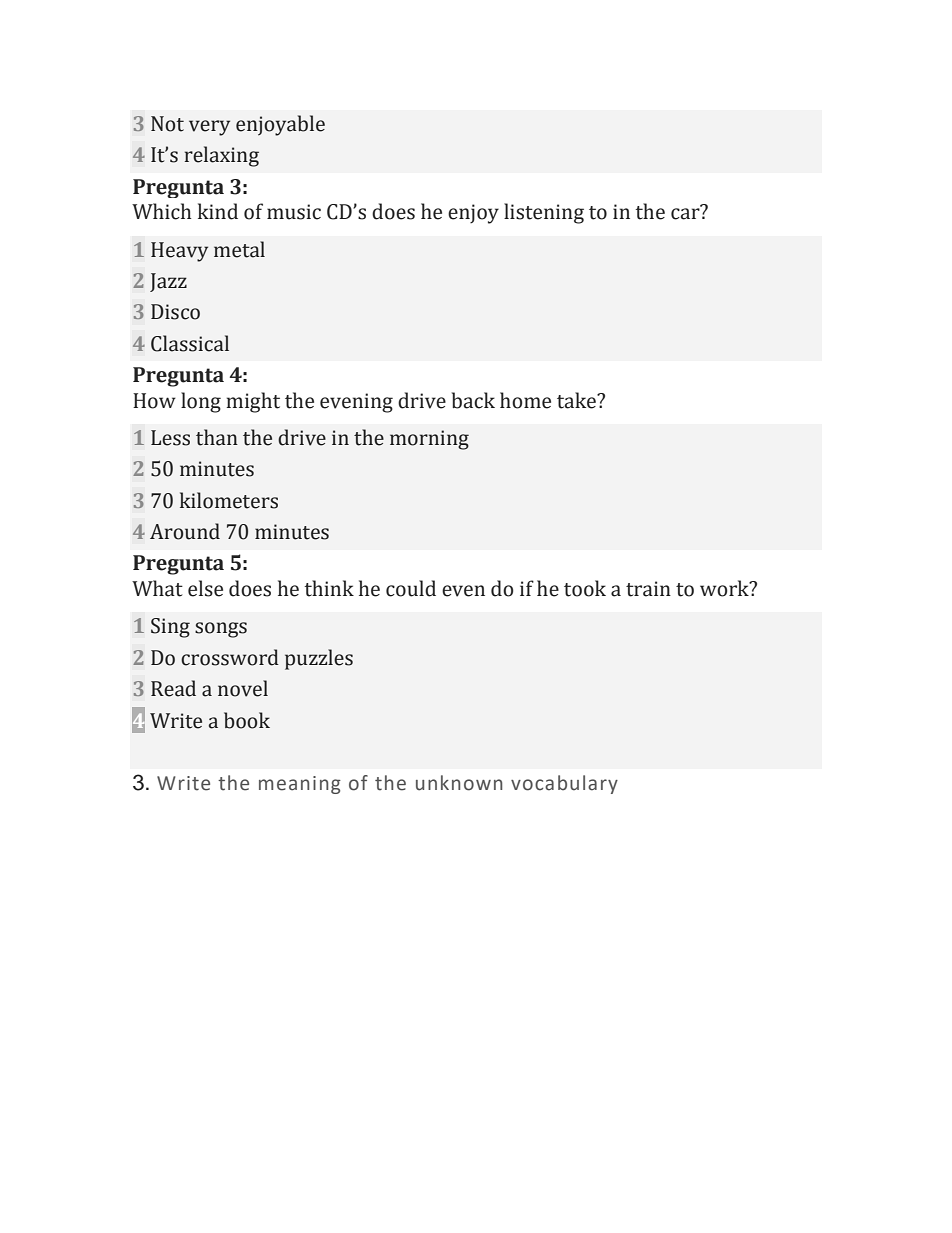 The height and width of the image is (1233, 952). What do you see at coordinates (217, 437) in the image?
I see `than` at bounding box center [217, 437].
